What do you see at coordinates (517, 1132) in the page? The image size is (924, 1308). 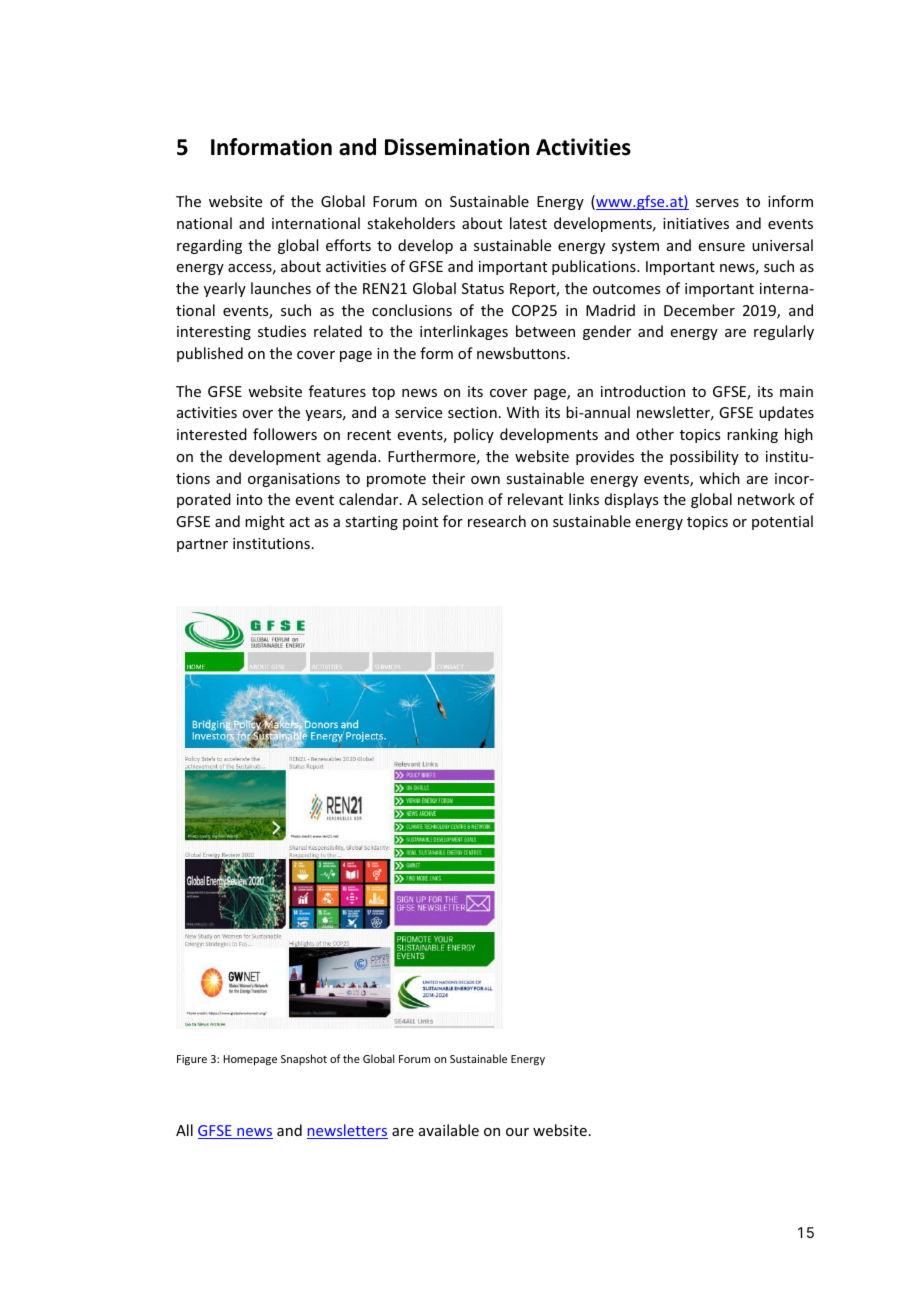 I see `our` at bounding box center [517, 1132].
